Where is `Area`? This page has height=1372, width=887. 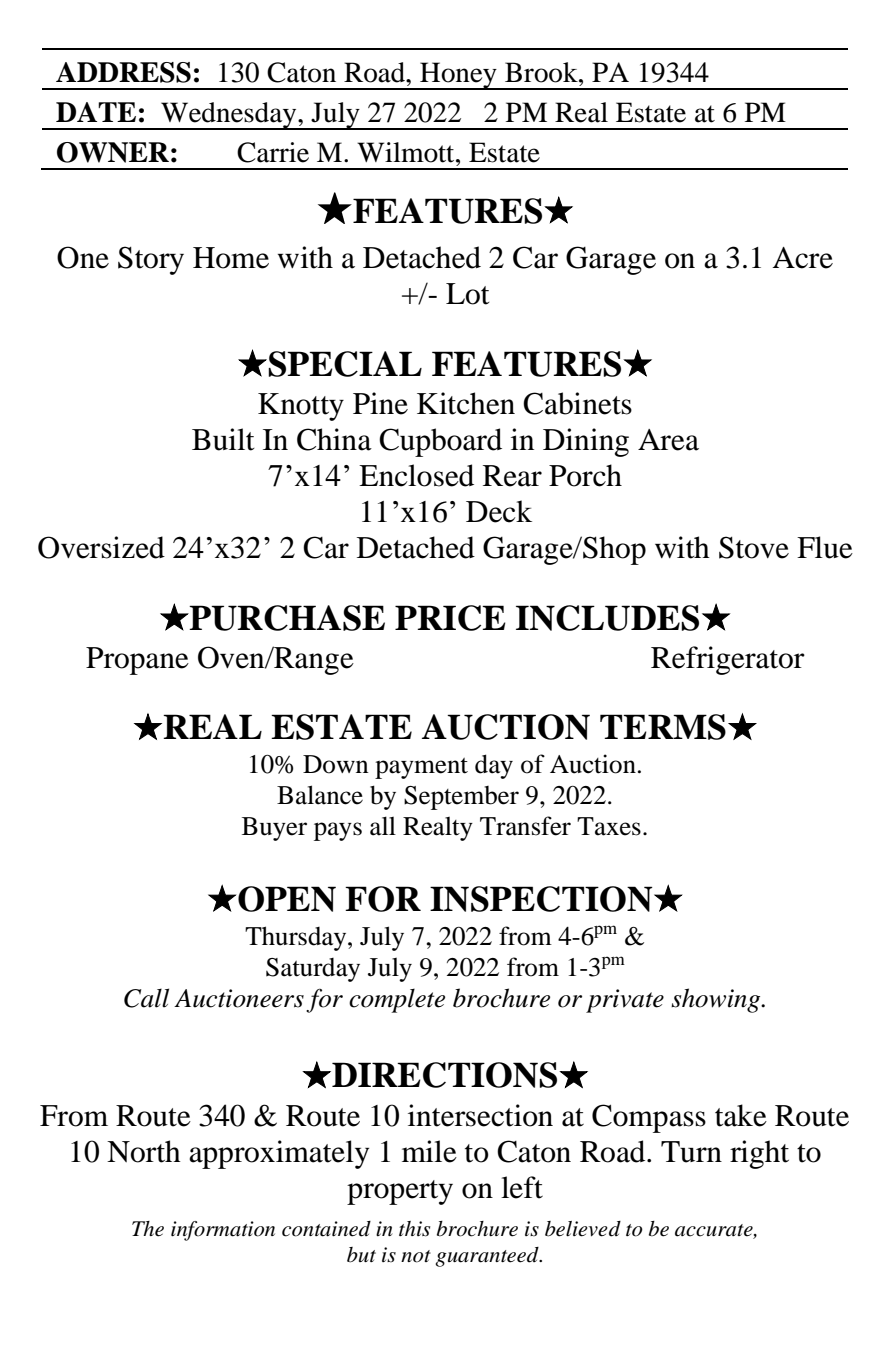 Area is located at coordinates (668, 440).
